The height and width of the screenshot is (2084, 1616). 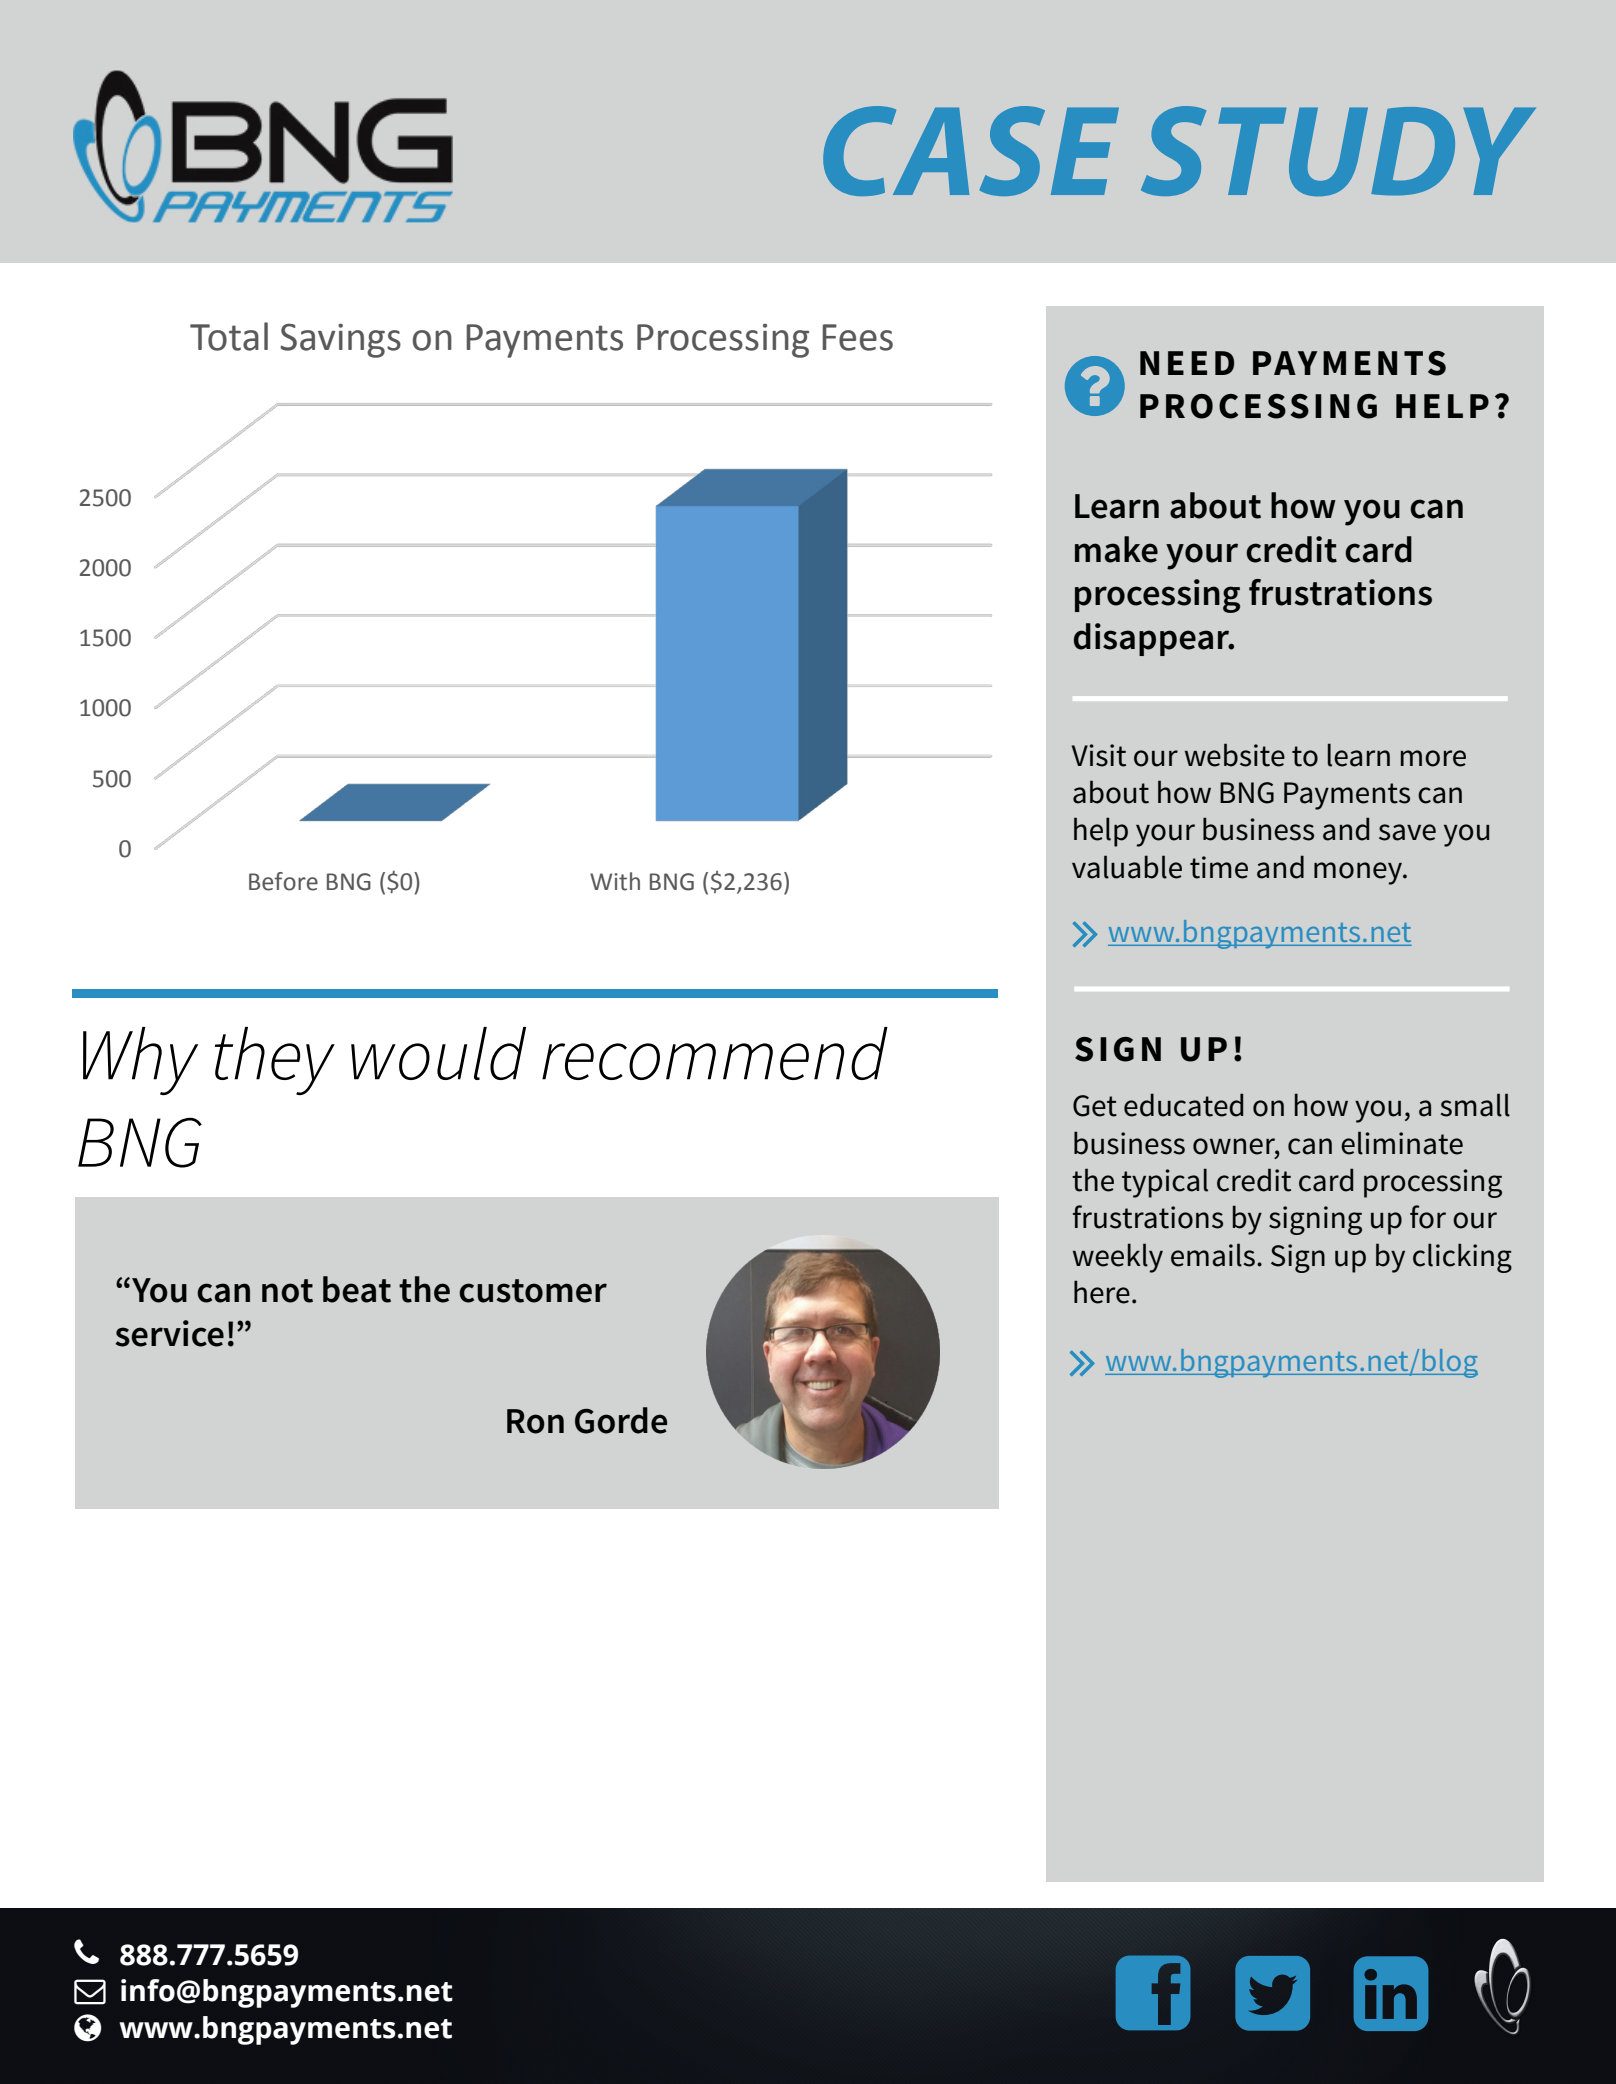 I want to click on STUDY, so click(x=1338, y=151).
